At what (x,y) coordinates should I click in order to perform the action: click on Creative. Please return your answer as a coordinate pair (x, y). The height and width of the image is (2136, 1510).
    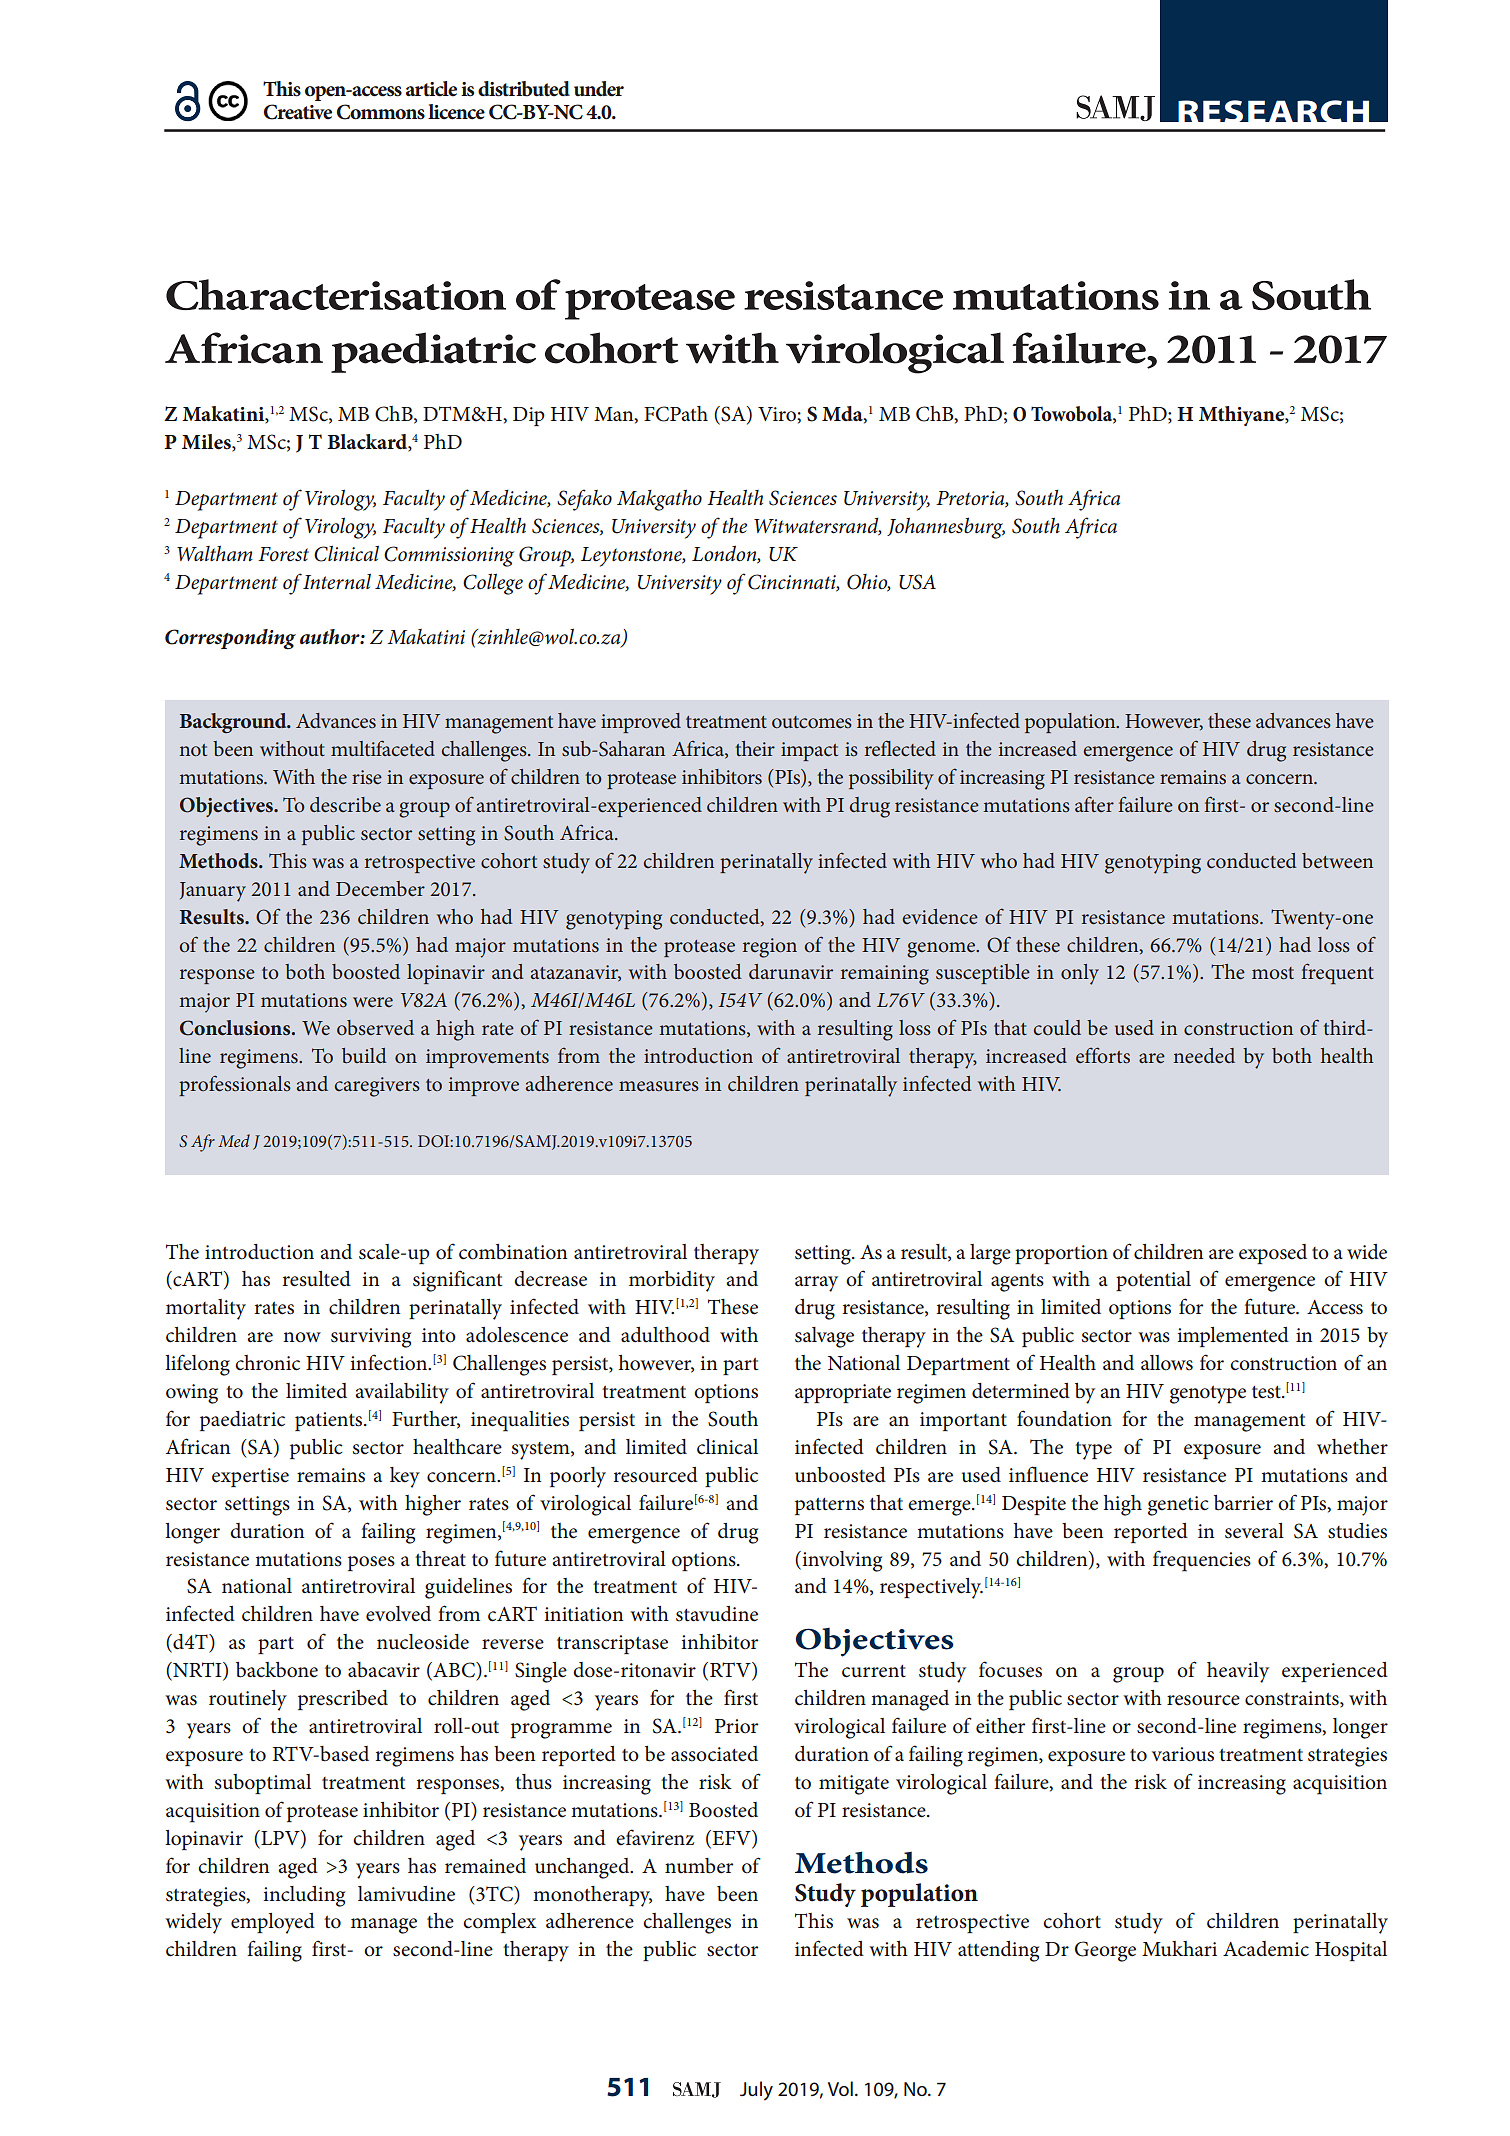
    Looking at the image, I should click on (298, 112).
